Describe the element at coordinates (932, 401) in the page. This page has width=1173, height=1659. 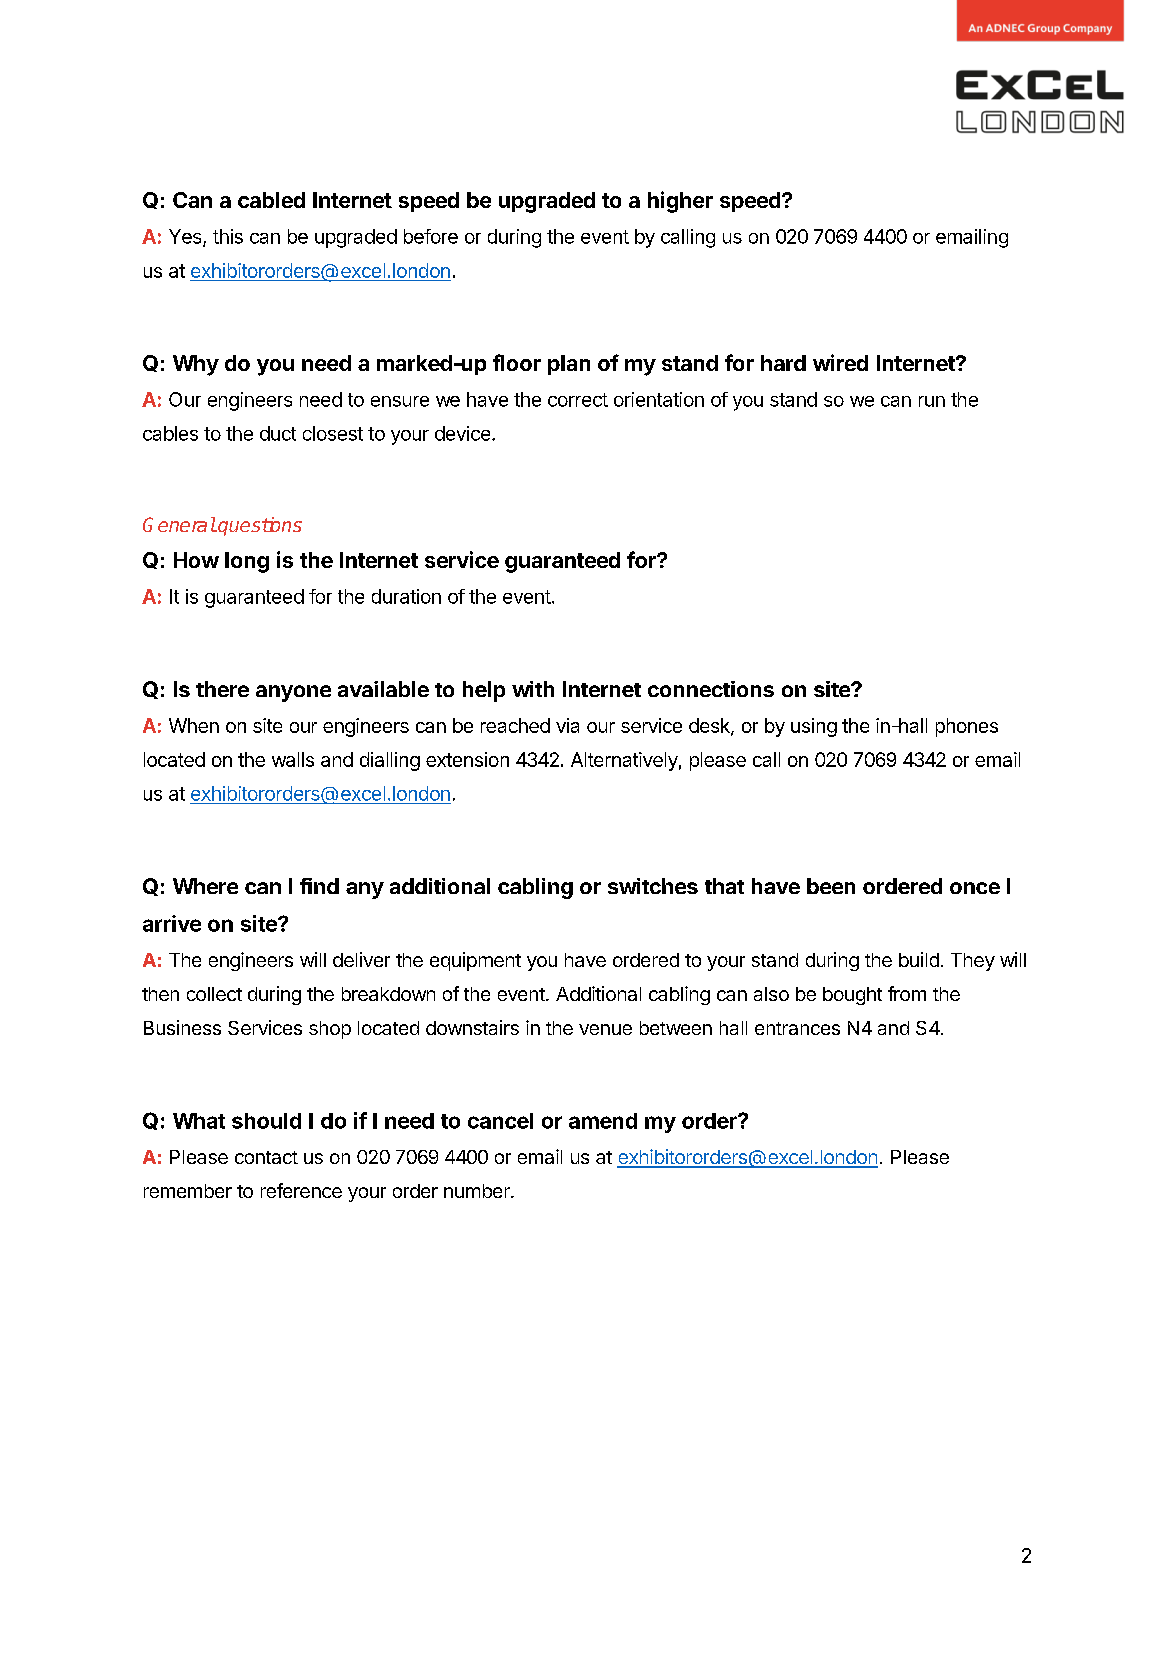
I see `run` at that location.
